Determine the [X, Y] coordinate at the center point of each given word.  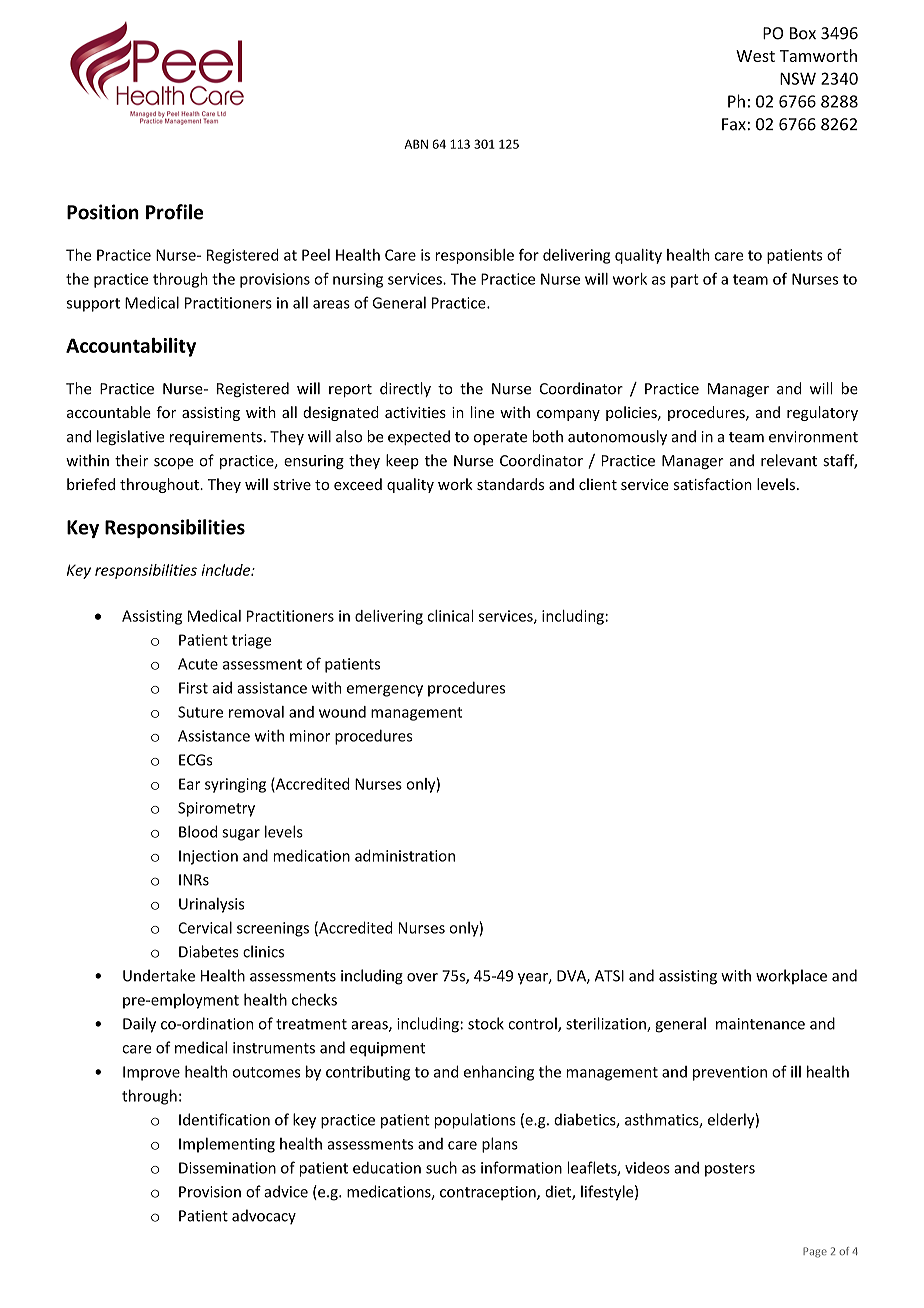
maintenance [760, 1024]
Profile [174, 212]
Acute [198, 664]
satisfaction [713, 484]
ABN [416, 144]
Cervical [205, 927]
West [755, 56]
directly [405, 389]
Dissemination [227, 1168]
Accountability [131, 347]
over [422, 977]
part [685, 281]
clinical [450, 616]
